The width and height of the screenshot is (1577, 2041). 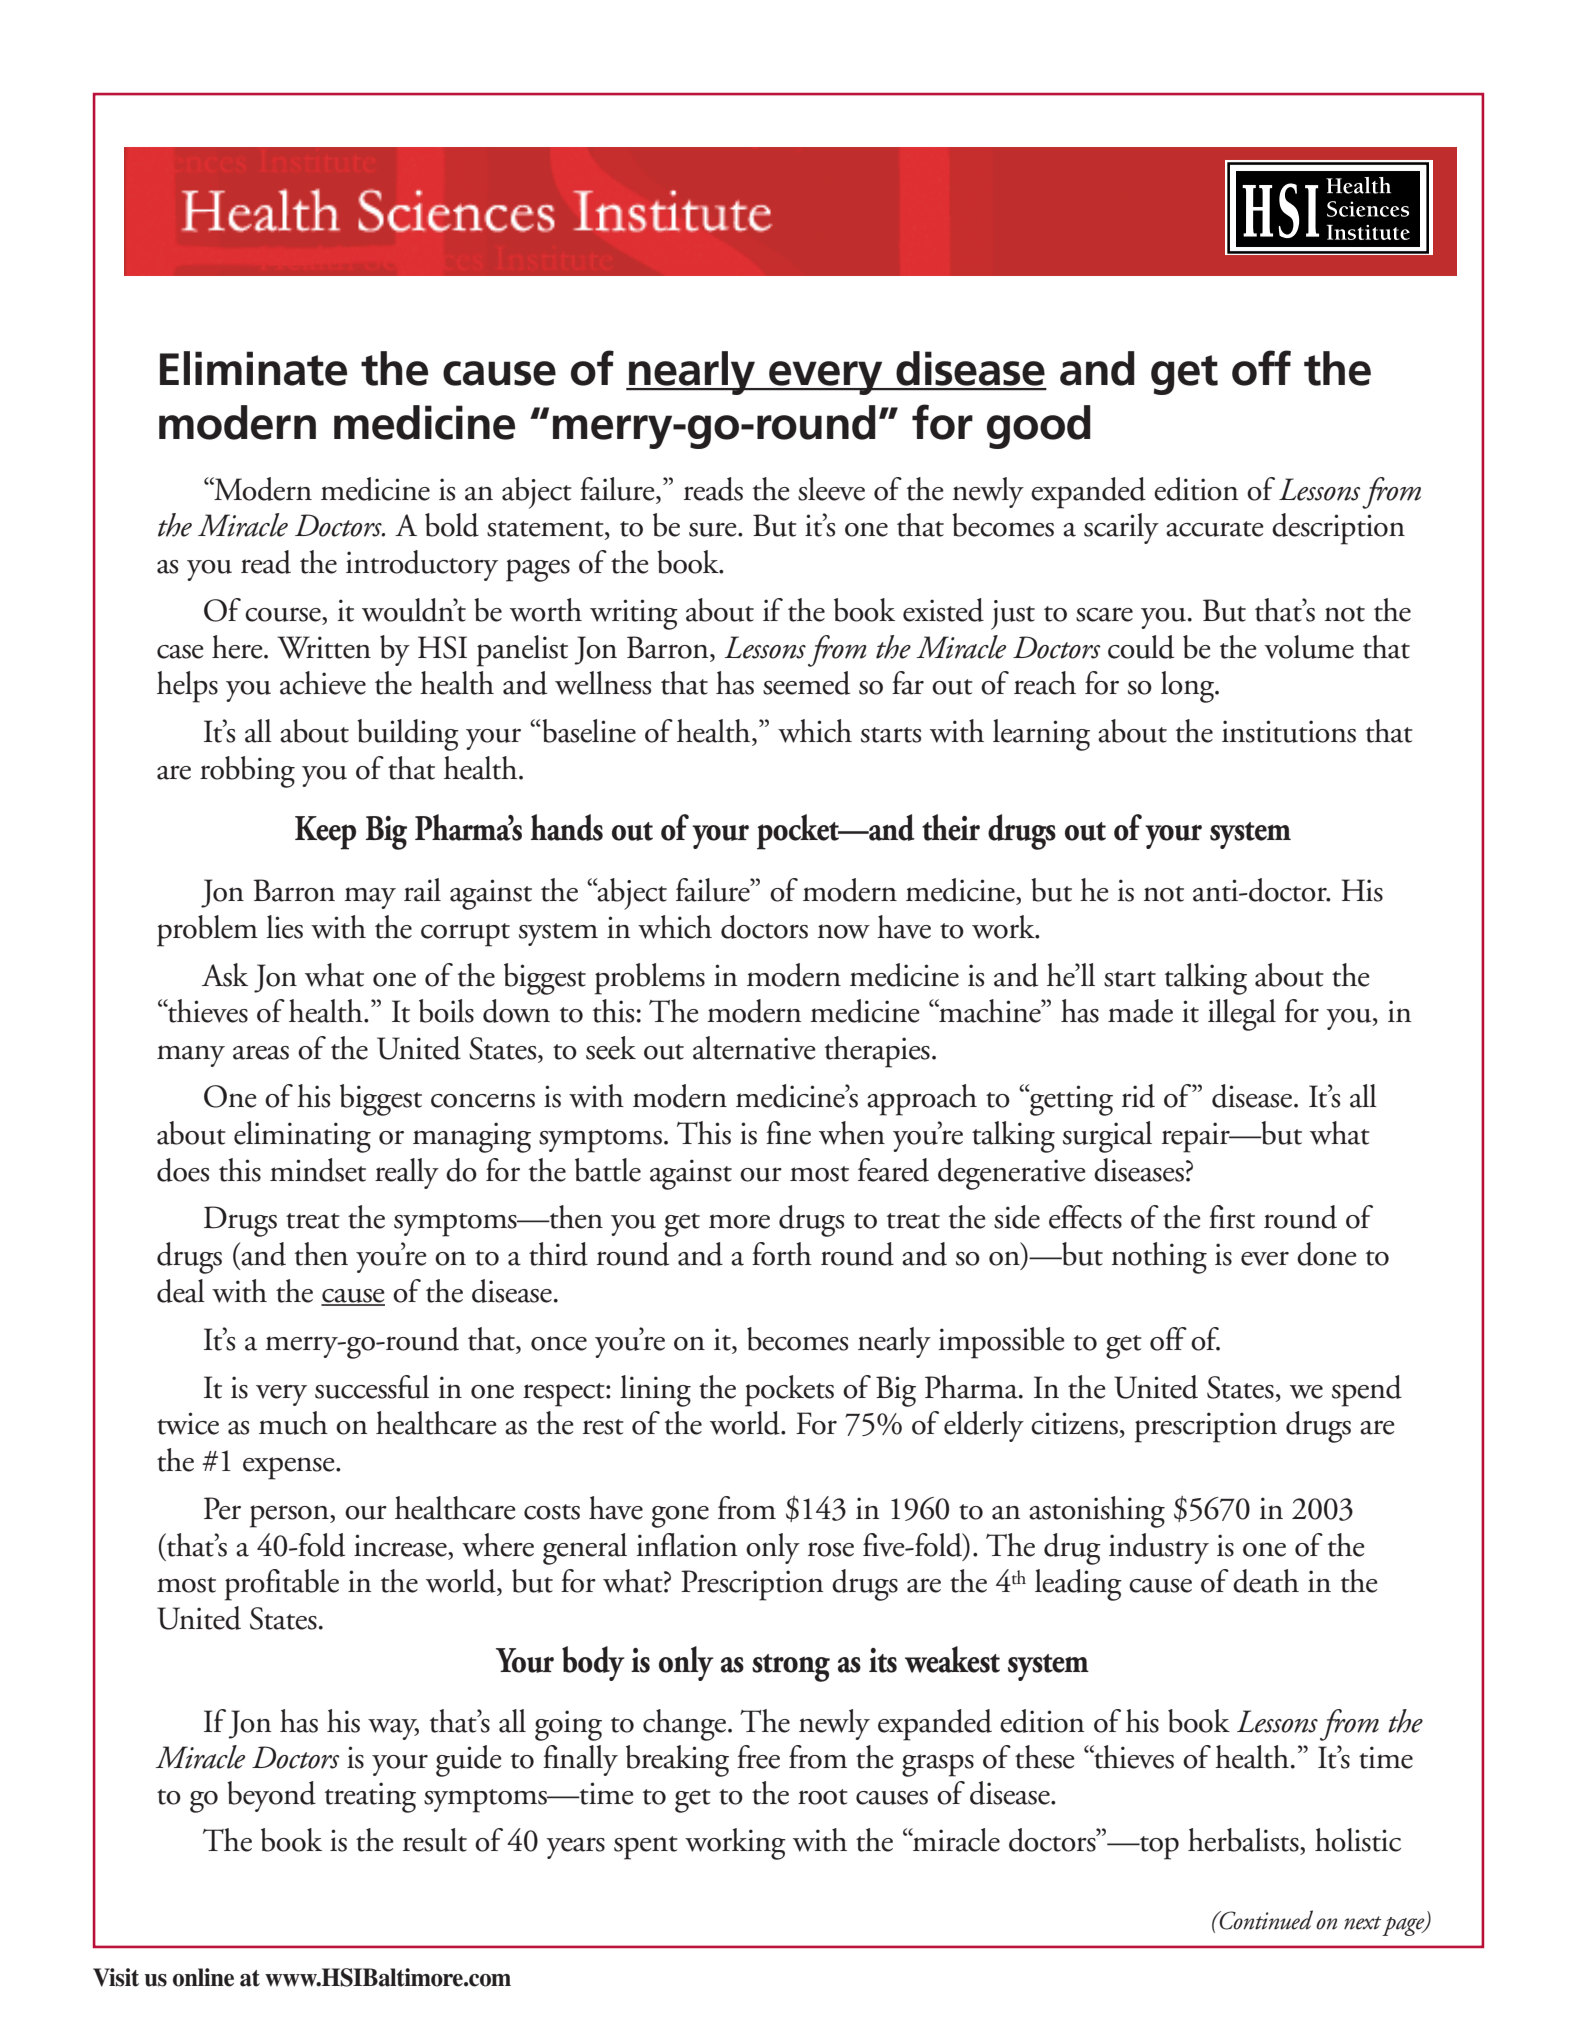 I want to click on hands, so click(x=567, y=827).
